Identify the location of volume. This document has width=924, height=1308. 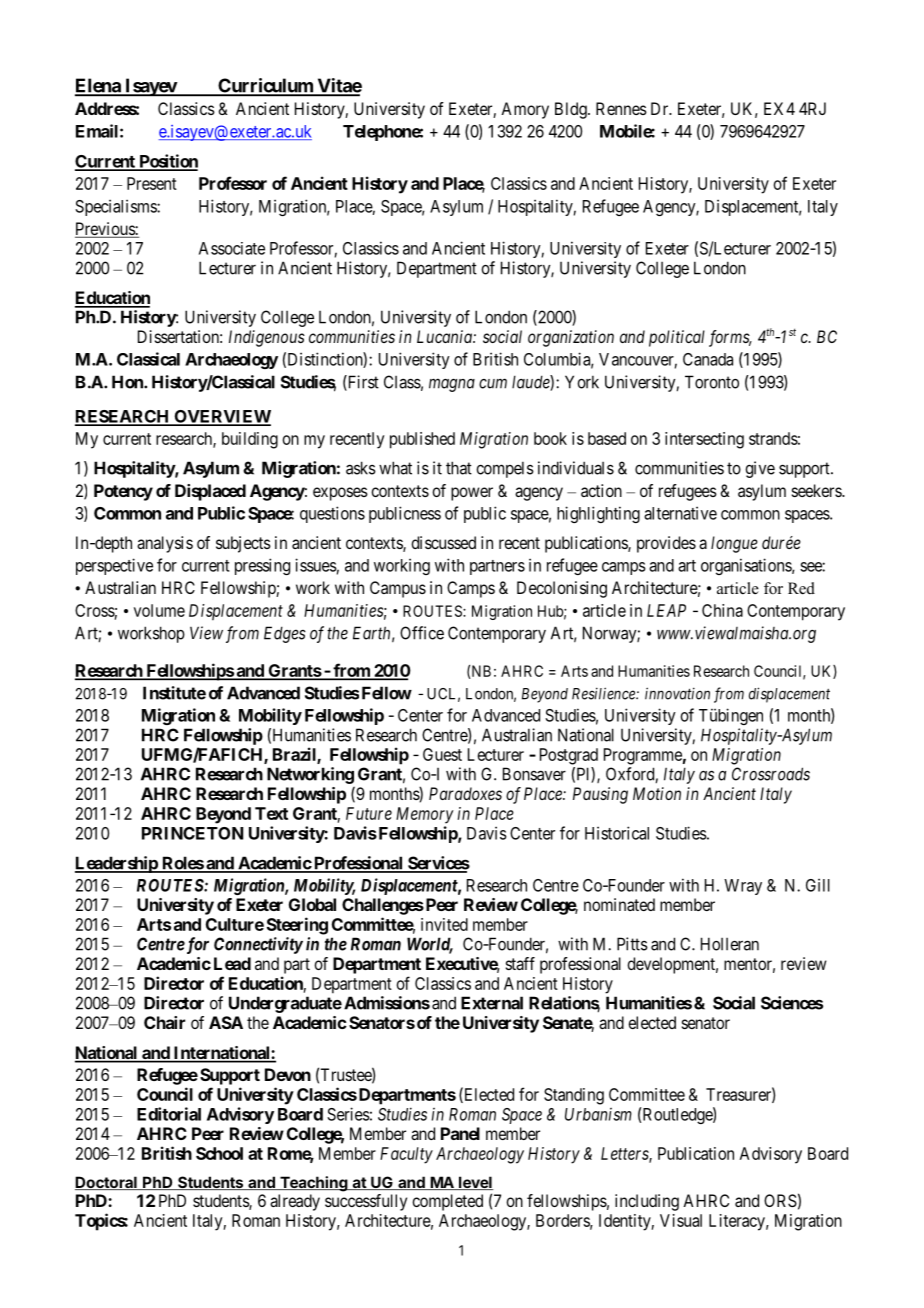
(159, 610).
